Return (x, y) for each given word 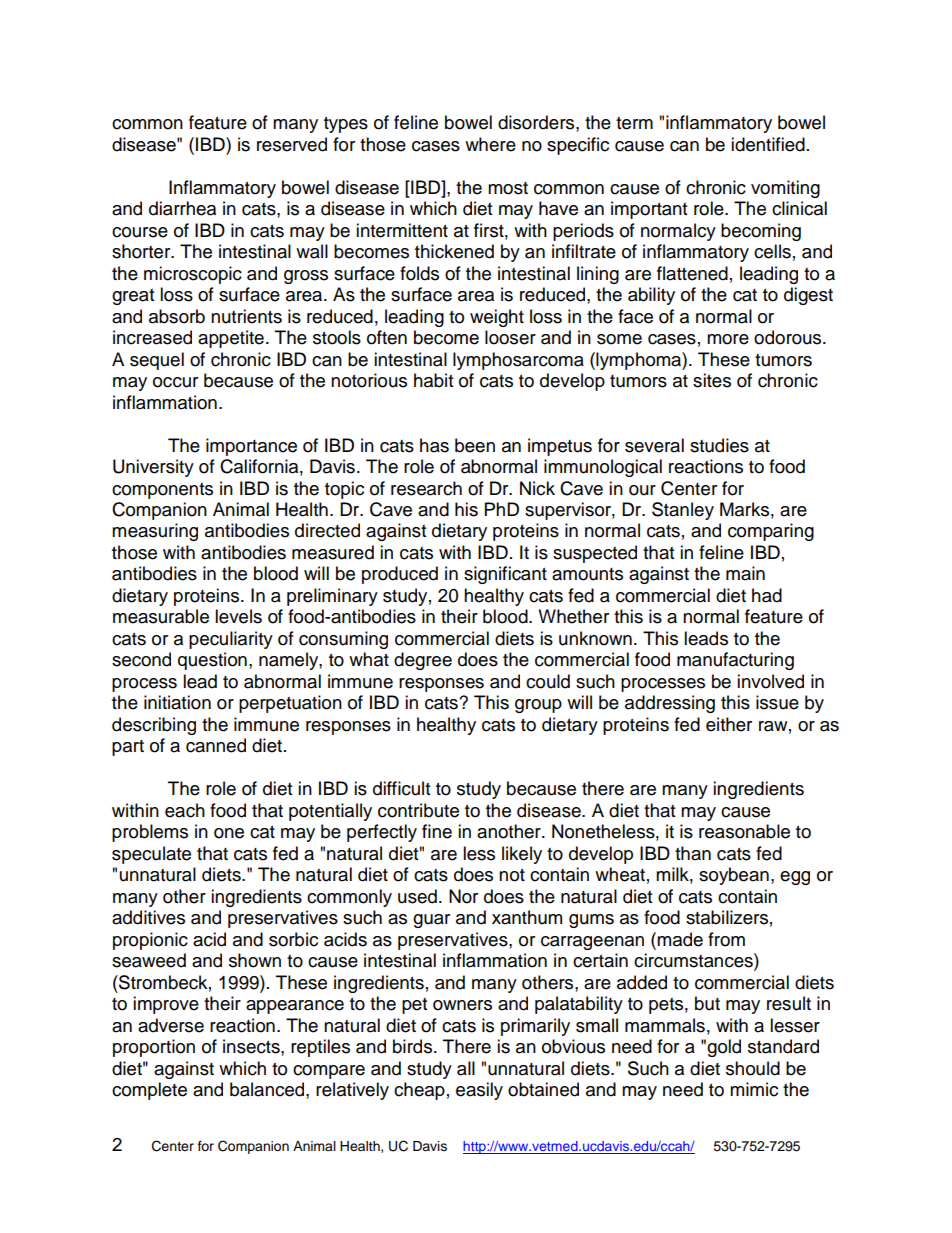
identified (768, 144)
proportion (154, 1048)
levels (238, 616)
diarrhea (182, 208)
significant (505, 575)
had (767, 595)
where (490, 144)
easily (479, 1091)
